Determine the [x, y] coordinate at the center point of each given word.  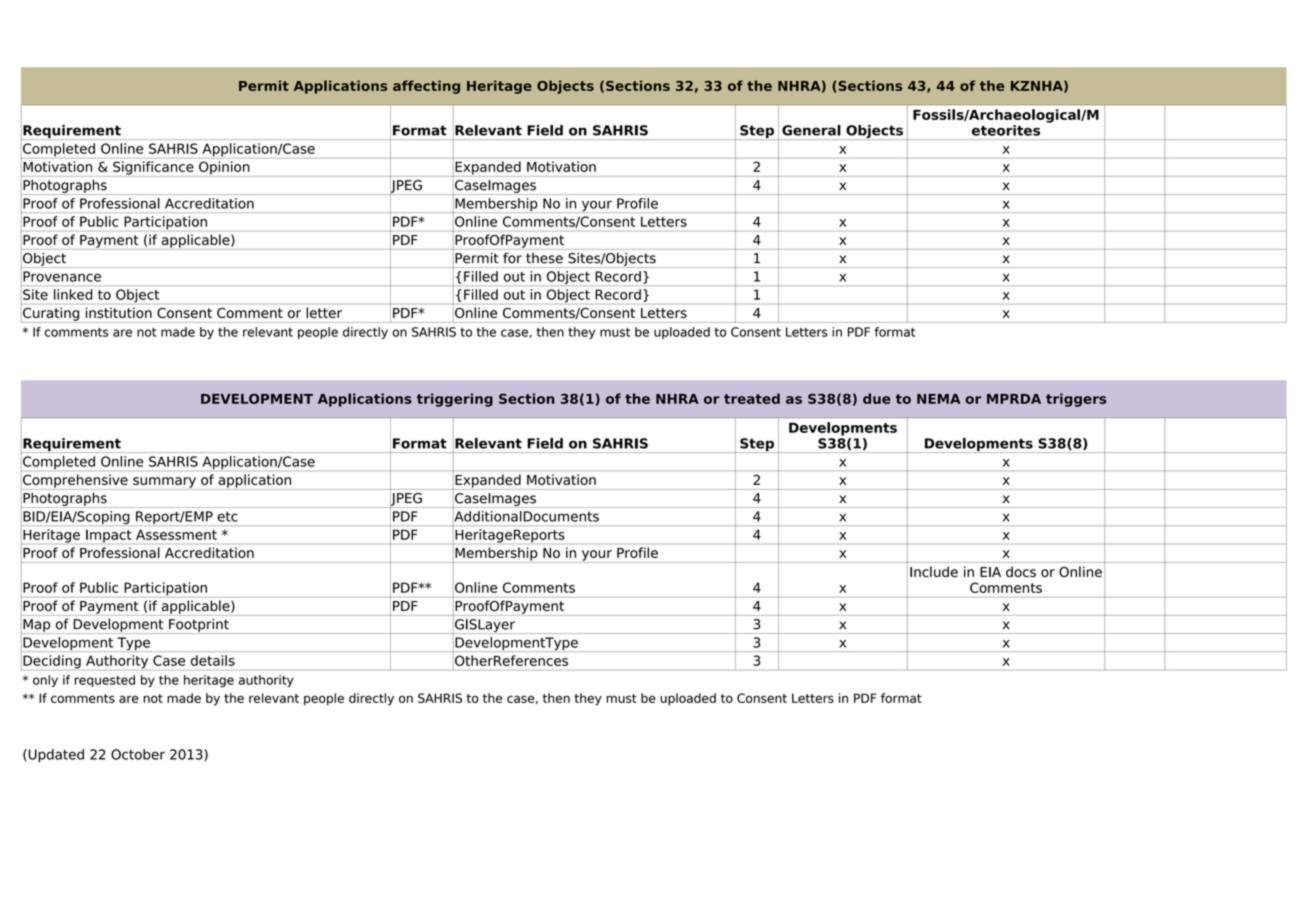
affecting [426, 87]
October [138, 754]
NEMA [939, 399]
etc [227, 517]
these [544, 258]
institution [119, 312]
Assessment [176, 535]
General [811, 130]
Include [934, 571]
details [213, 660]
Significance [153, 168]
